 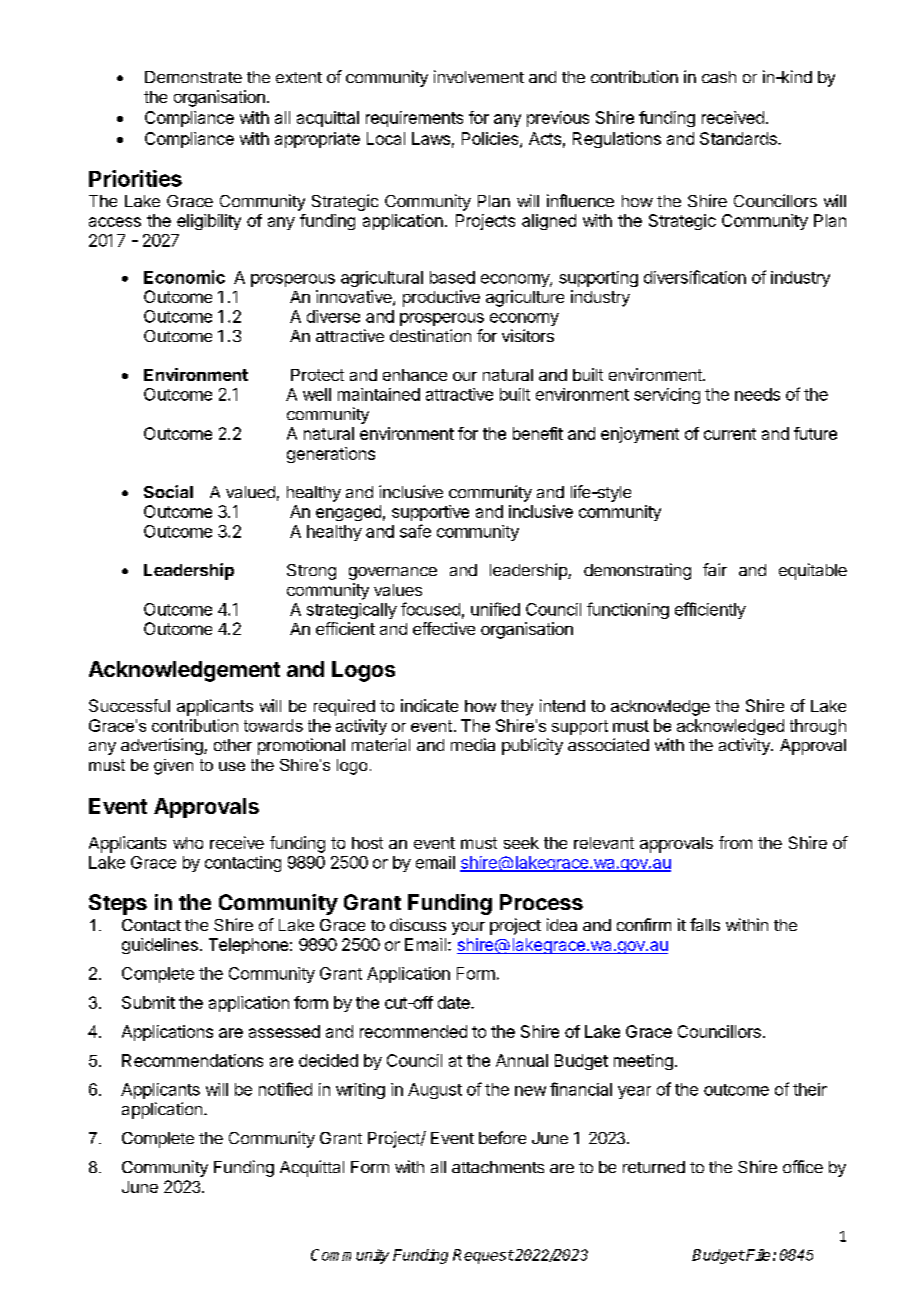 What do you see at coordinates (739, 138) in the page?
I see `Standards` at bounding box center [739, 138].
